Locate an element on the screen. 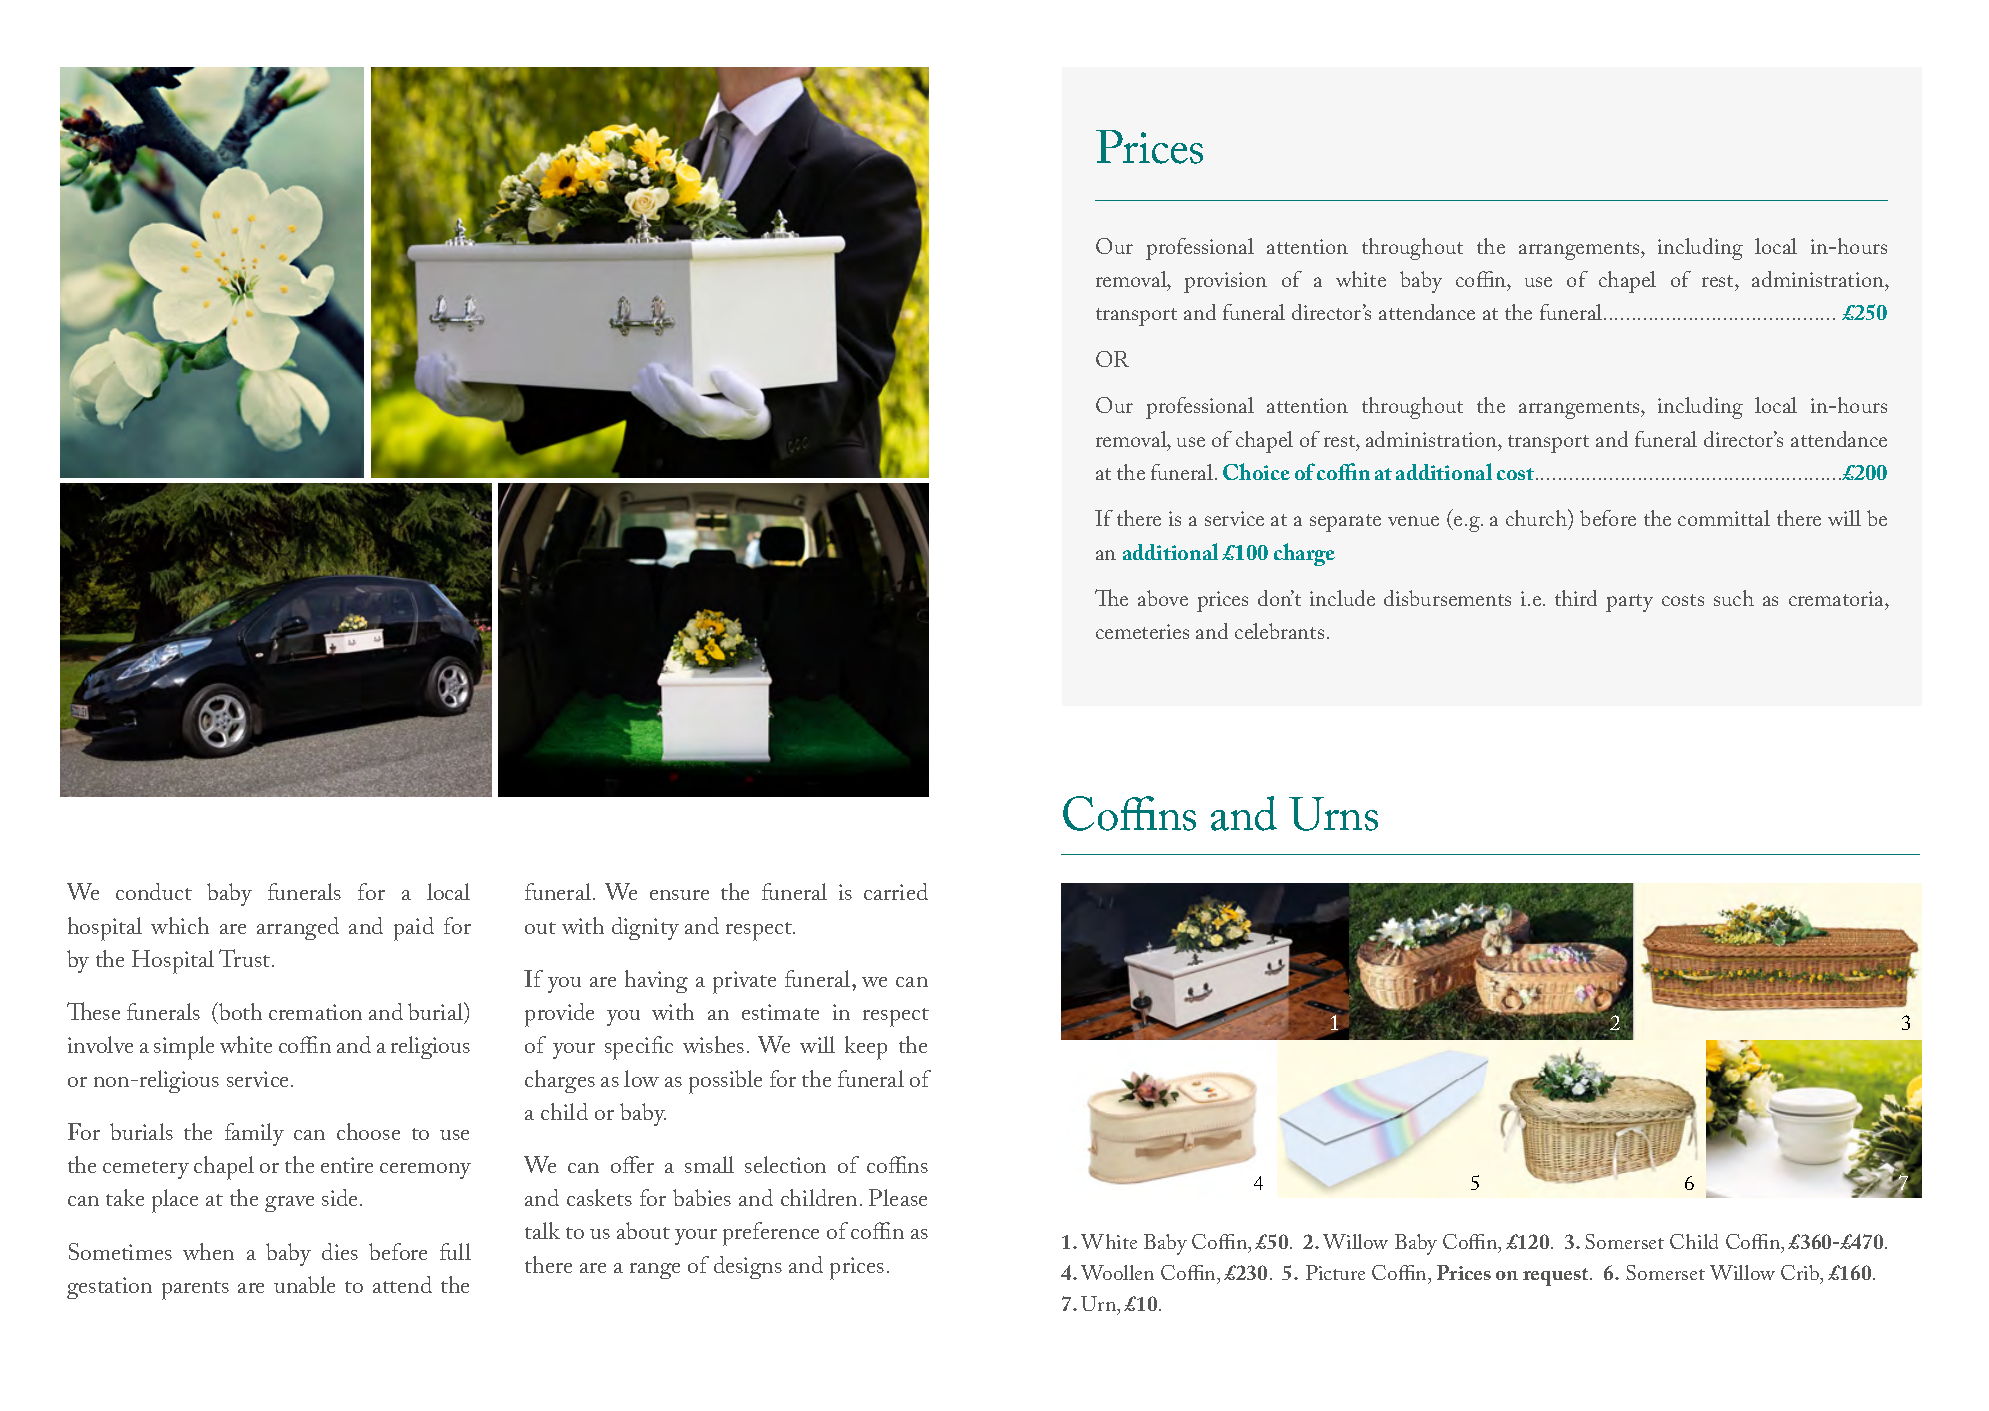  church is located at coordinates (1537, 519).
